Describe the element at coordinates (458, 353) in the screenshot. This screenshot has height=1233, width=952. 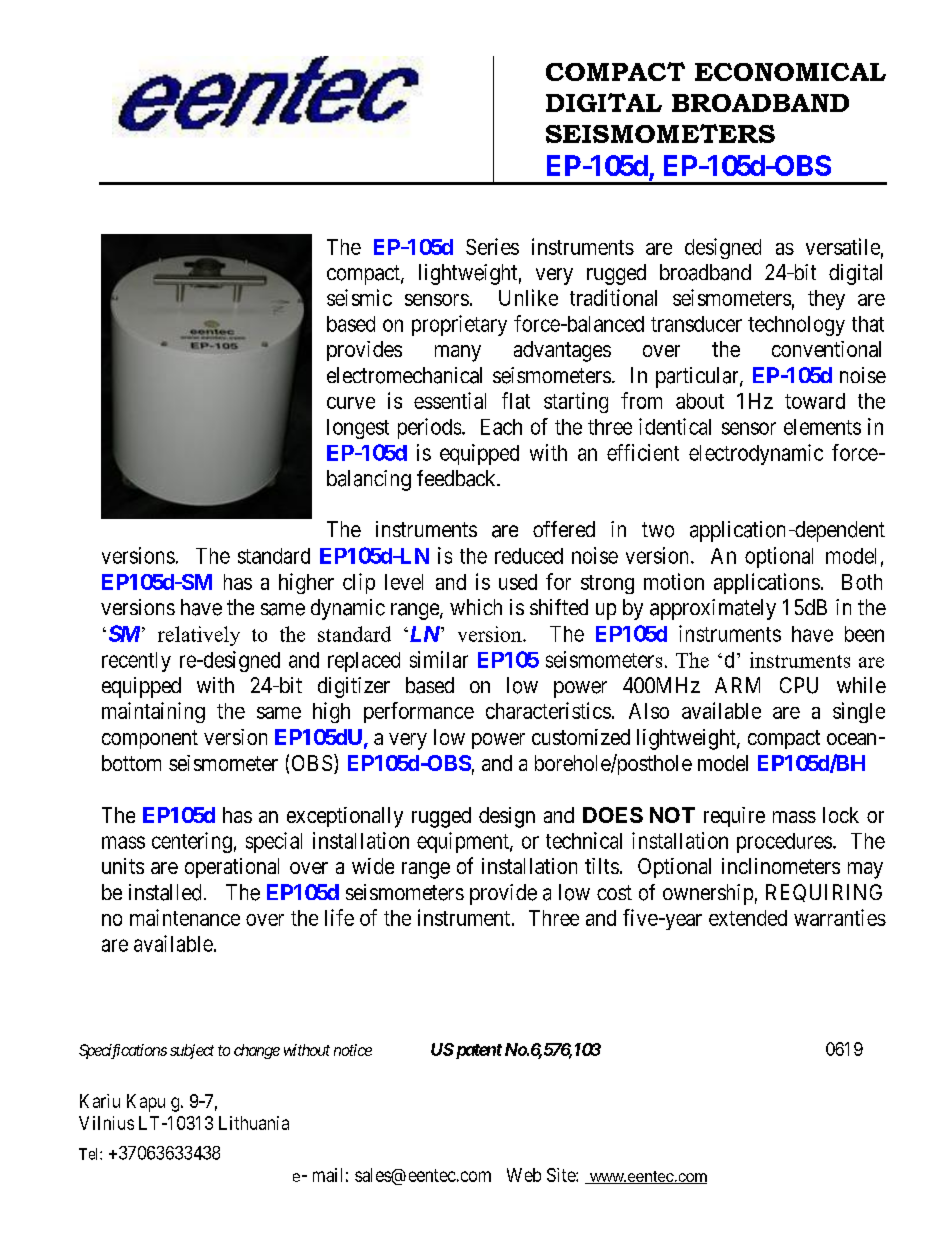
I see `many` at that location.
